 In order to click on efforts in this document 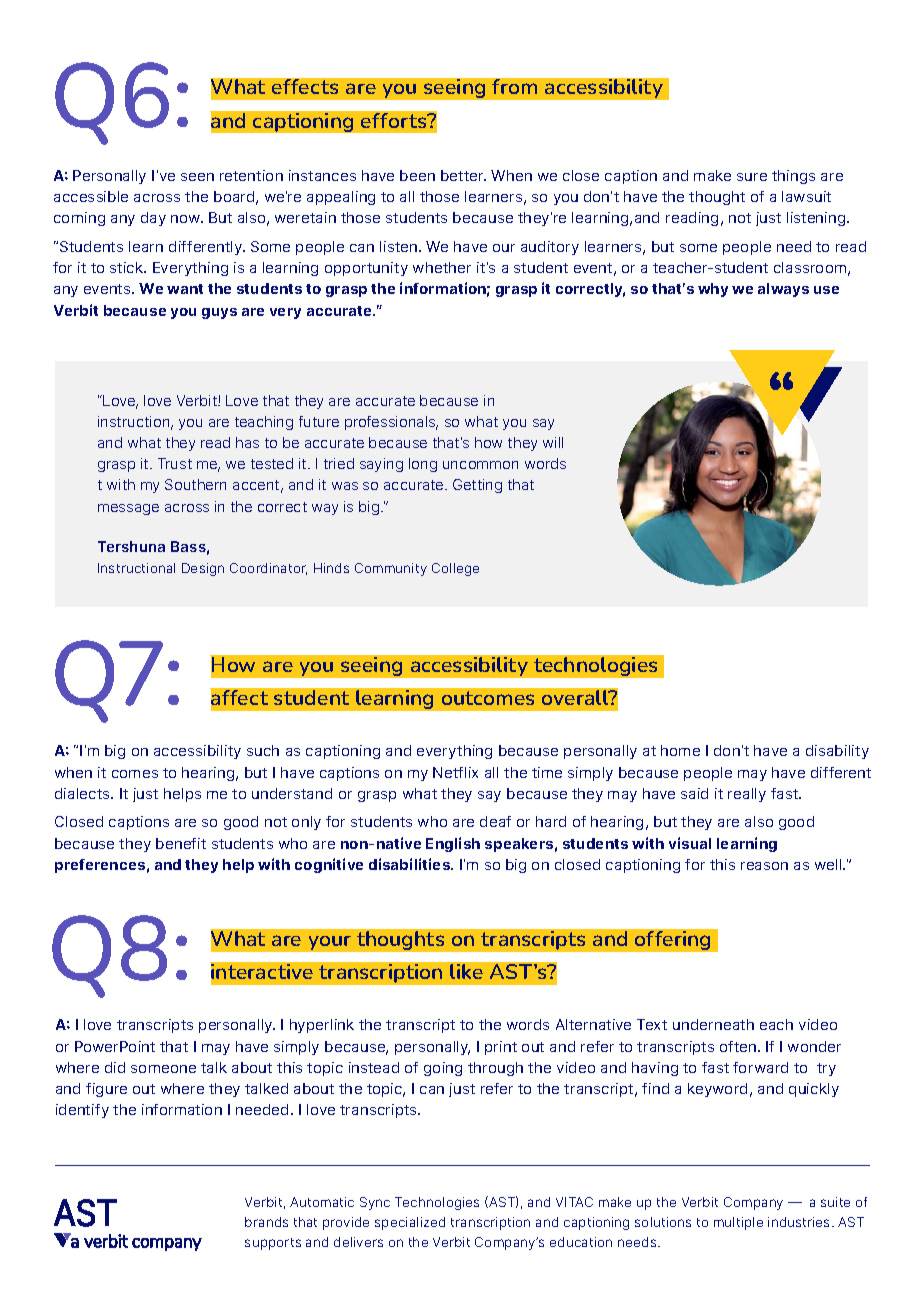, I will do `click(395, 120)`.
